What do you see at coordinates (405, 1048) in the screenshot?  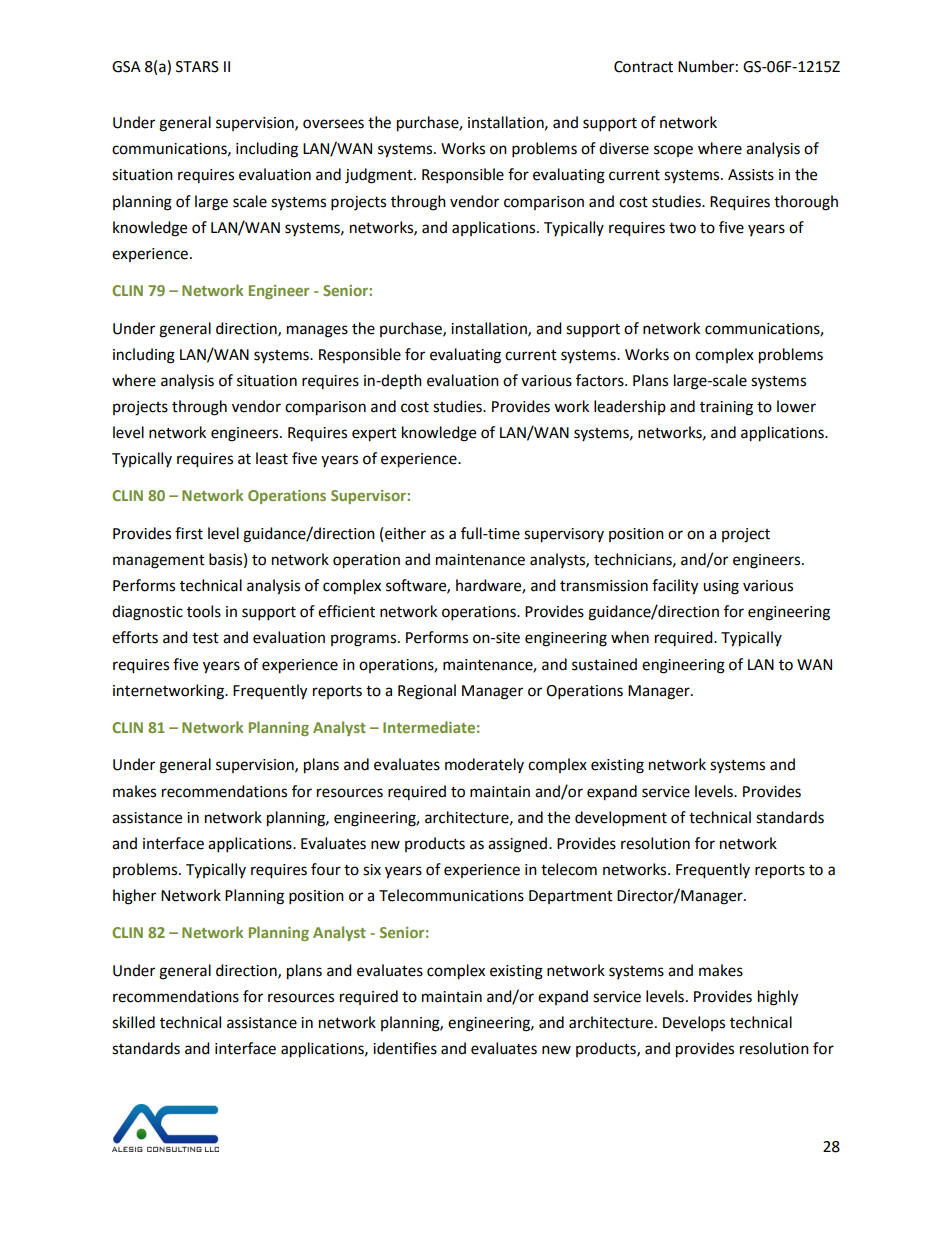 I see `identifies` at bounding box center [405, 1048].
